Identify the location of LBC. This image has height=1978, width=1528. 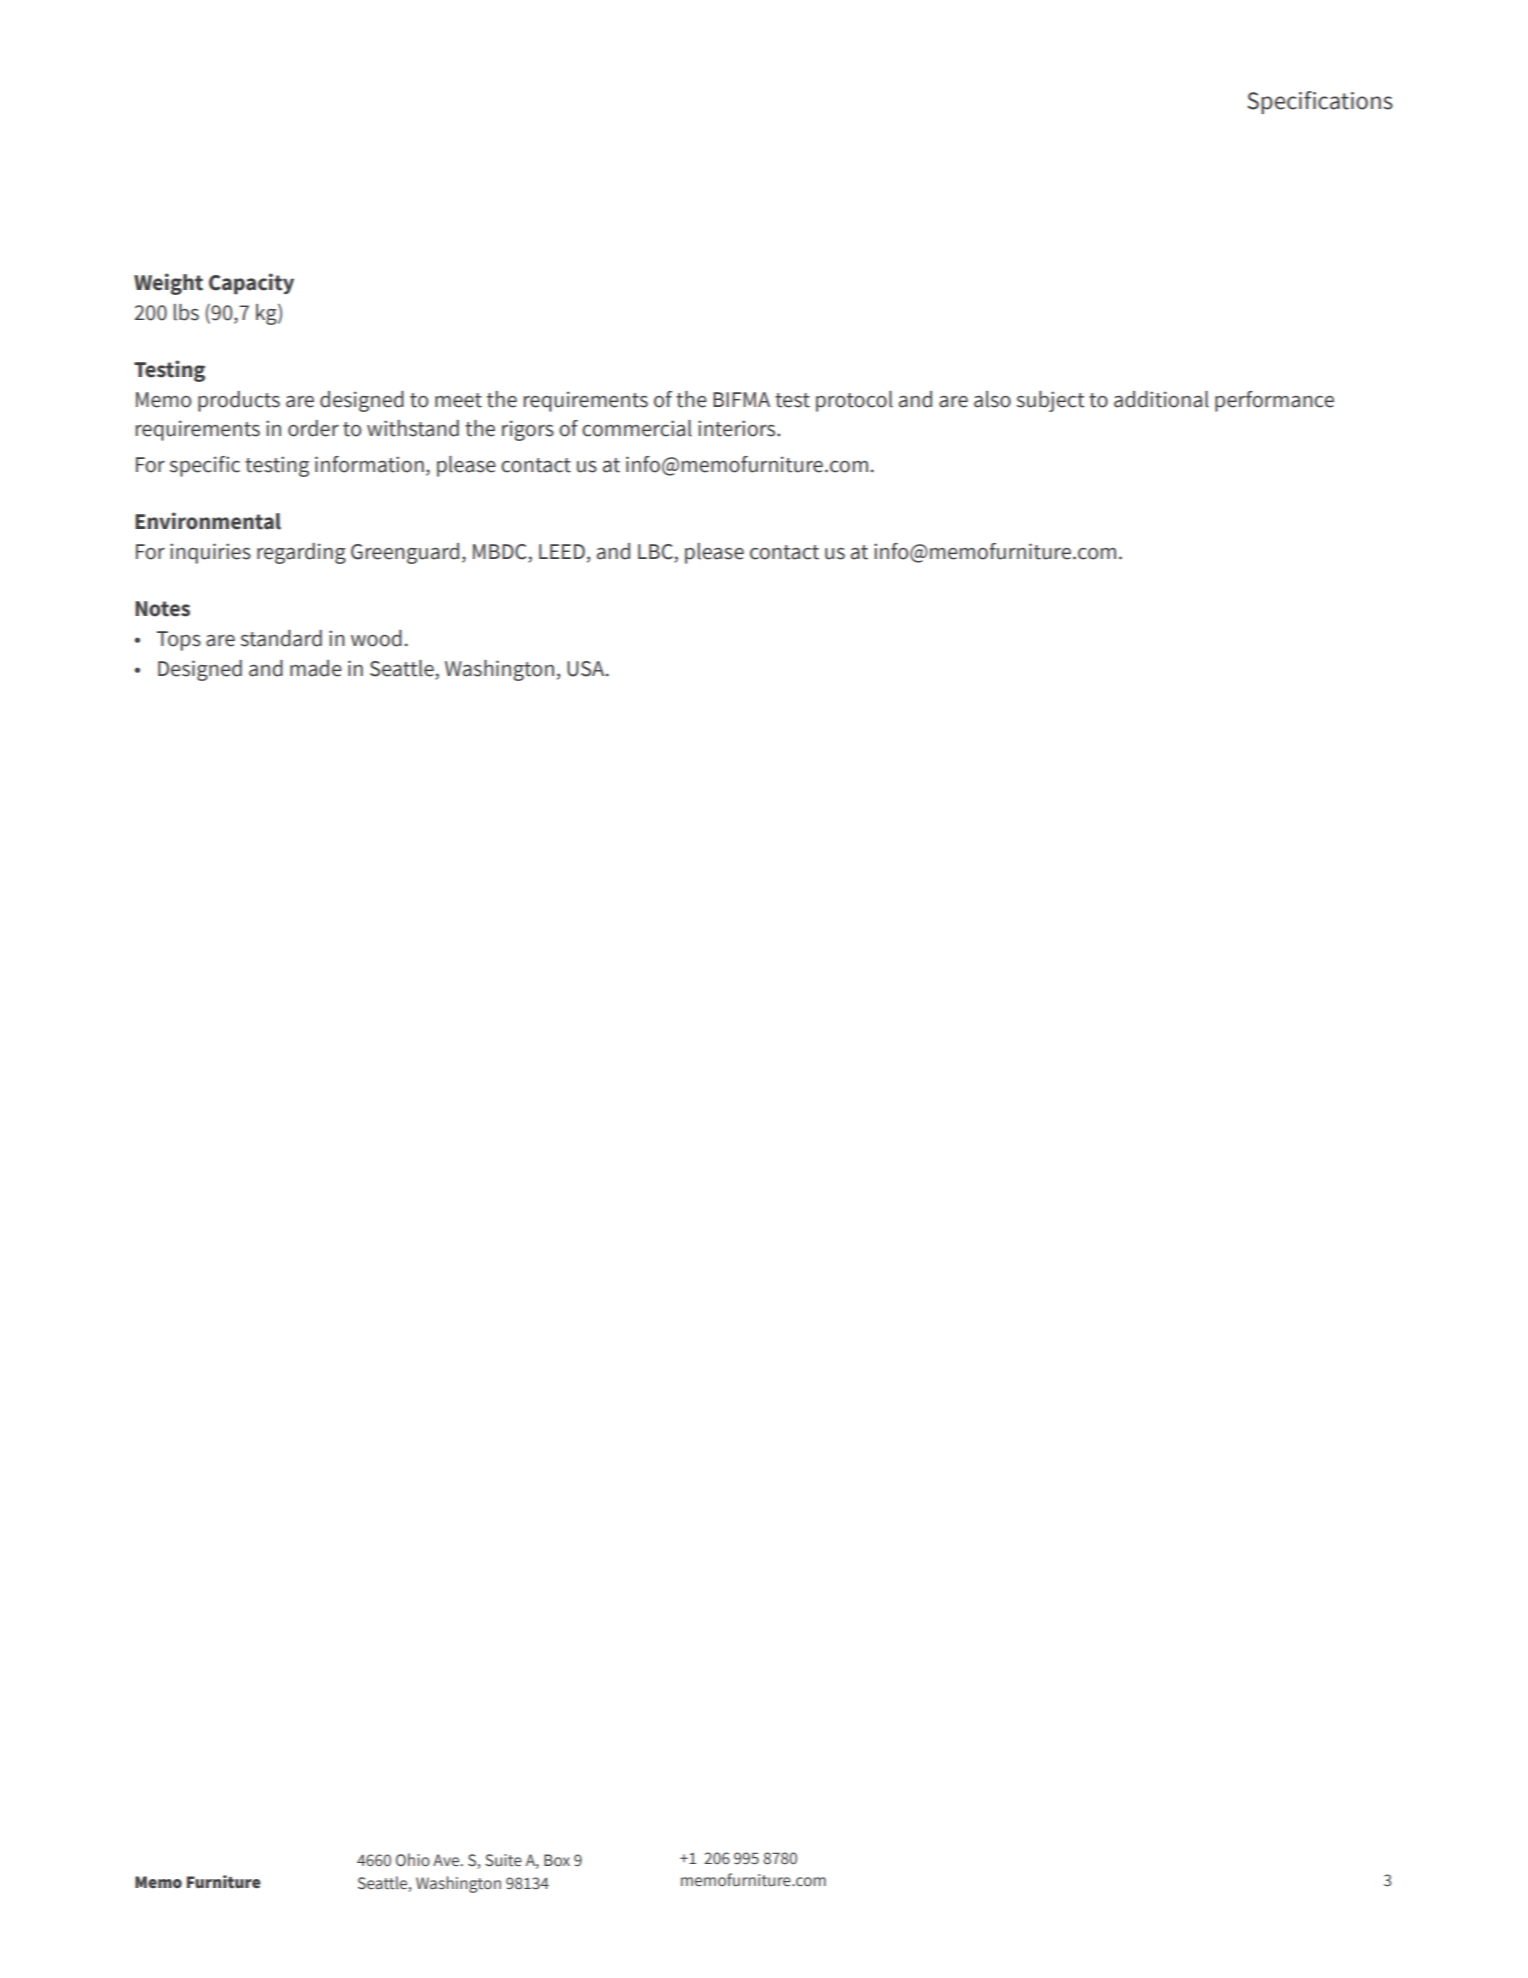
(656, 553).
